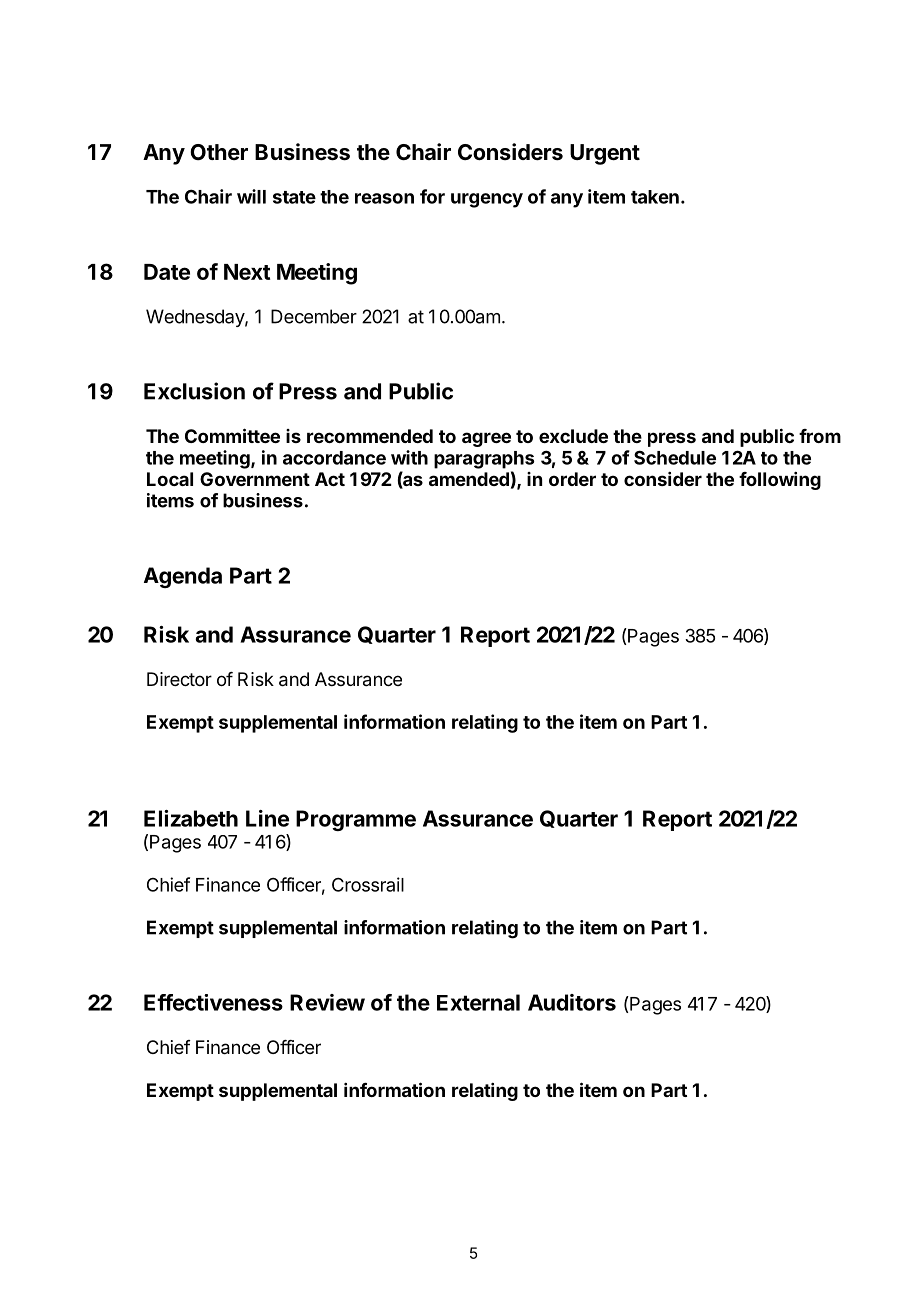 The image size is (924, 1308). Describe the element at coordinates (780, 481) in the screenshot. I see `following` at that location.
